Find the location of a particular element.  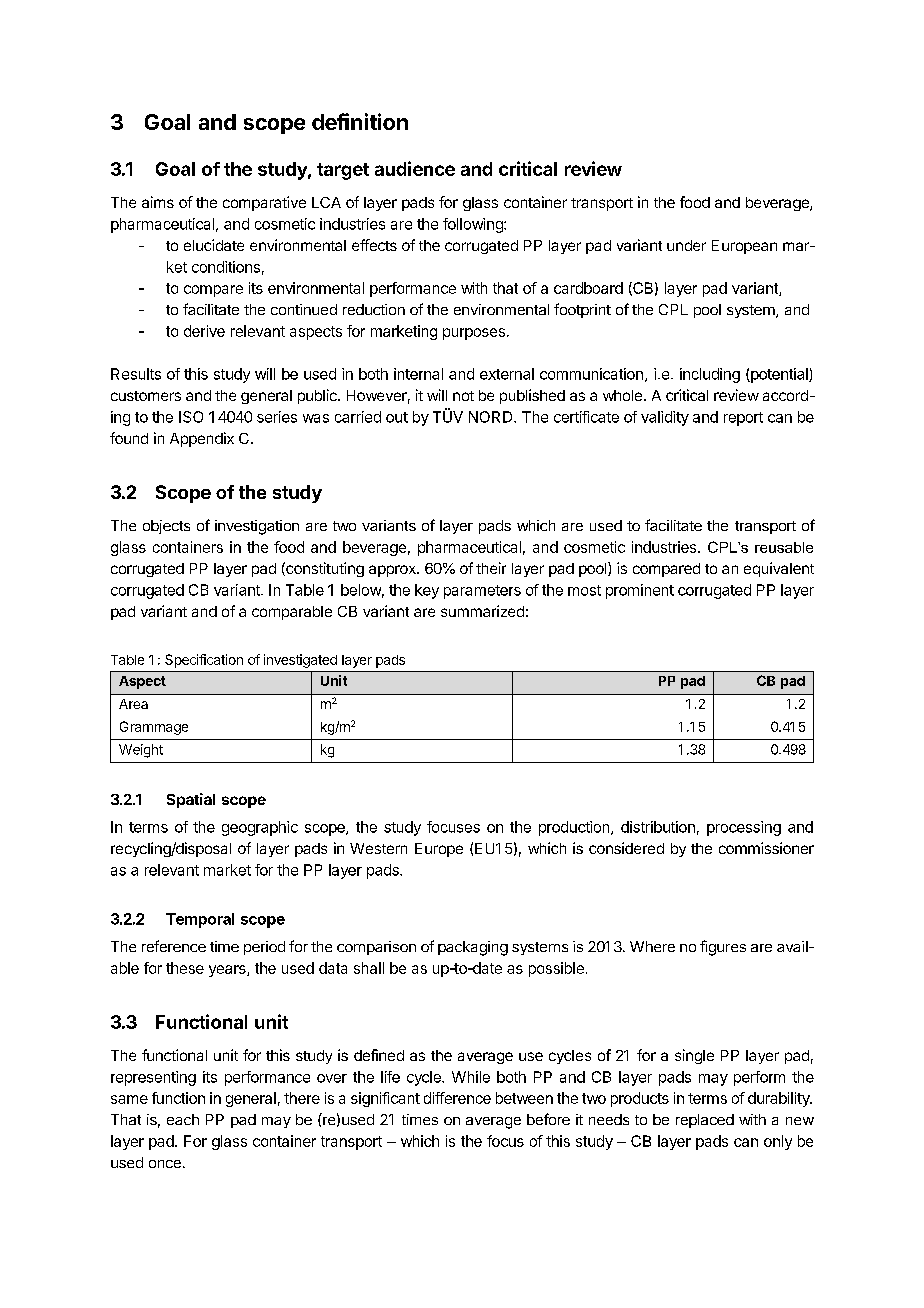

each is located at coordinates (183, 1119).
